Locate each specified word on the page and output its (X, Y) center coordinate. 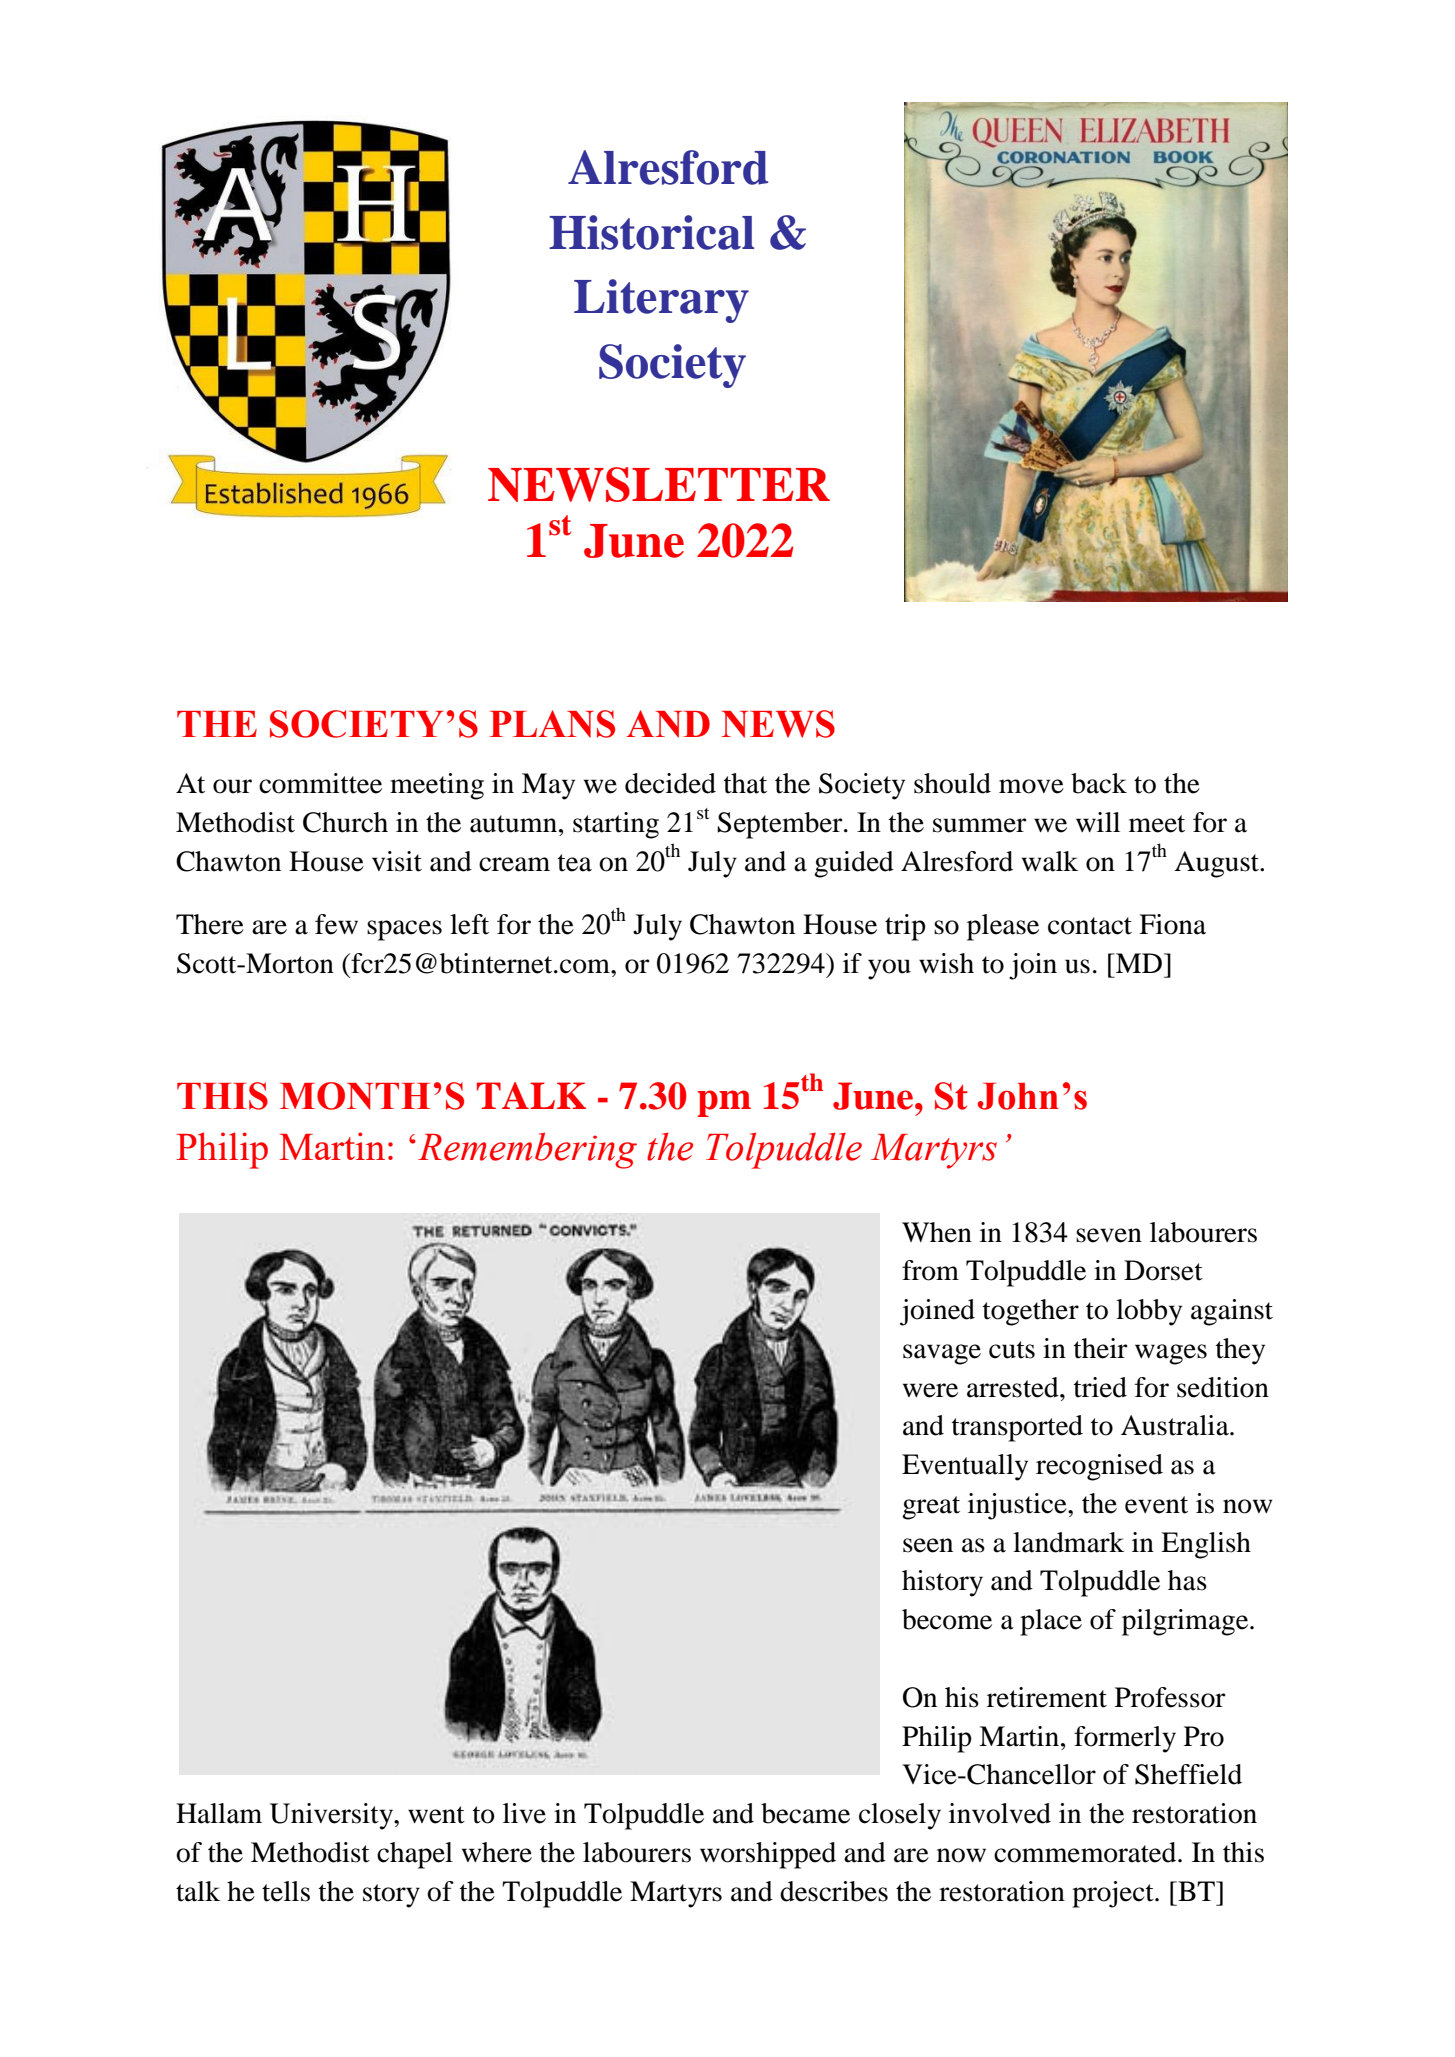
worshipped (768, 1855)
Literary (661, 301)
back (1099, 783)
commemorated (1086, 1852)
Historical (651, 232)
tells (286, 1891)
